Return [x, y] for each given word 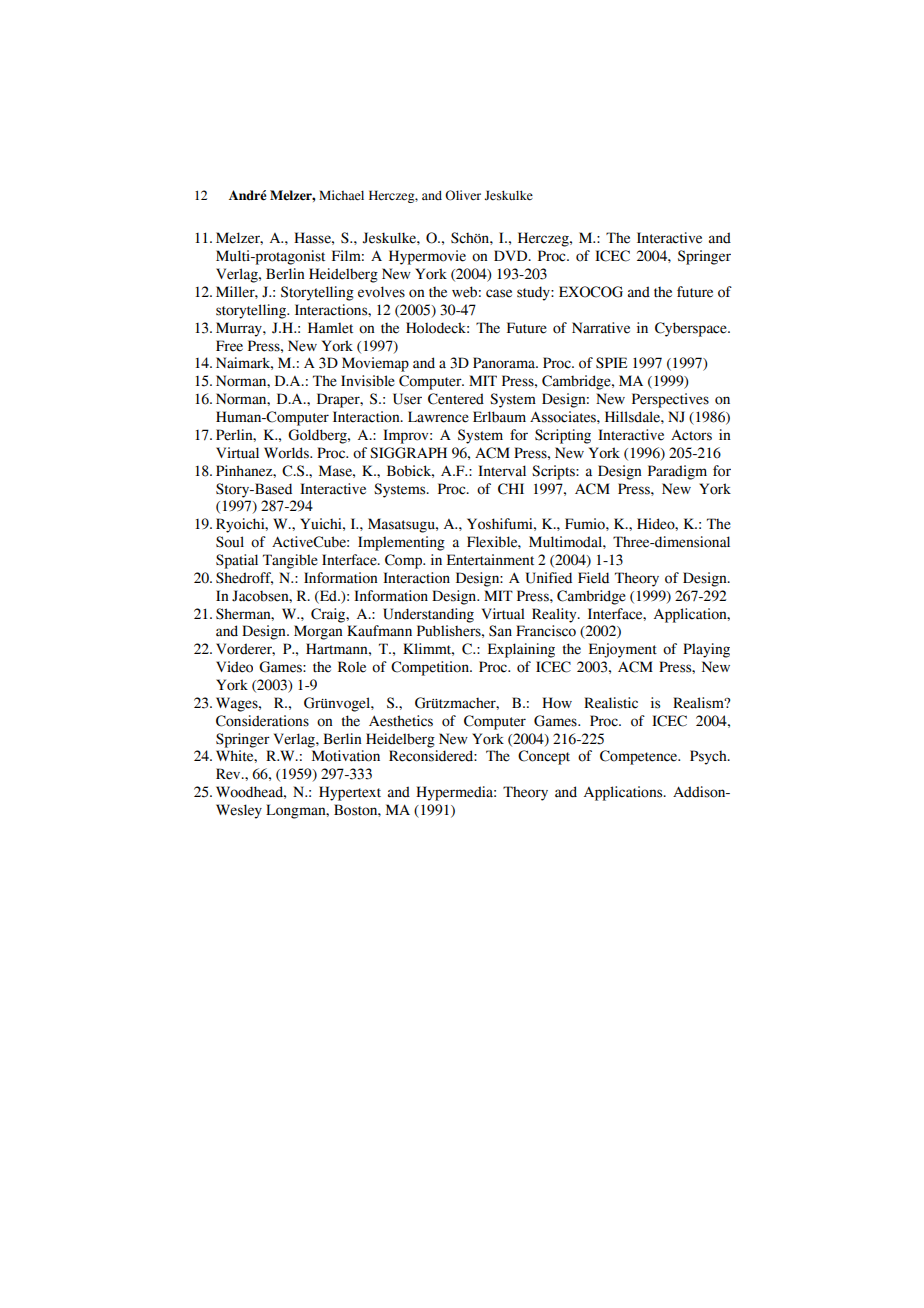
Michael [341, 195]
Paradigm [677, 472]
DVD [512, 255]
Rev [229, 774]
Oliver [463, 195]
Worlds [287, 453]
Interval [502, 471]
